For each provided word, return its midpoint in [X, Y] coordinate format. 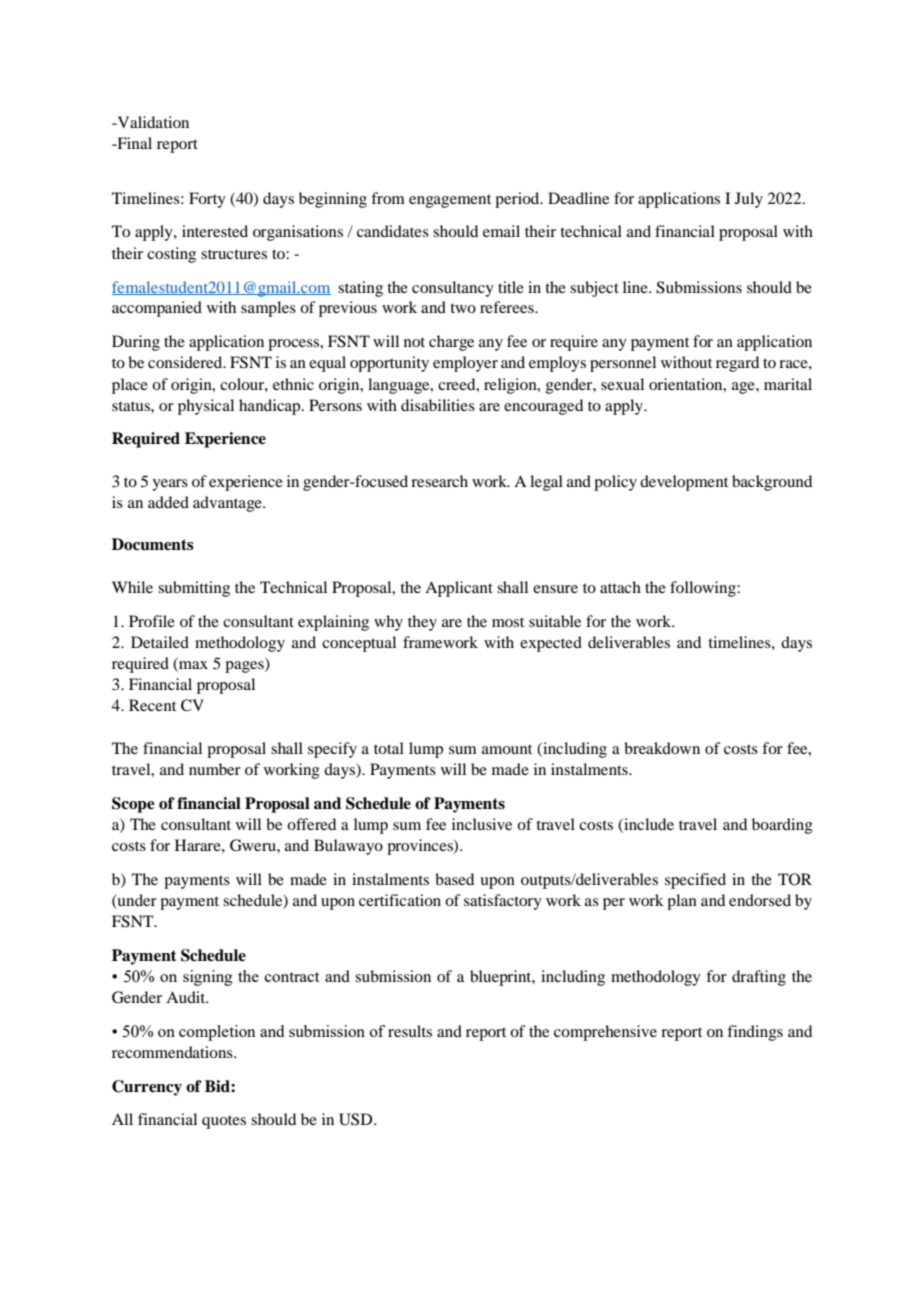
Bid [218, 1086]
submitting [194, 589]
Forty [207, 200]
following [704, 589]
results [410, 1031]
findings [755, 1033]
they [422, 623]
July [749, 200]
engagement [450, 201]
